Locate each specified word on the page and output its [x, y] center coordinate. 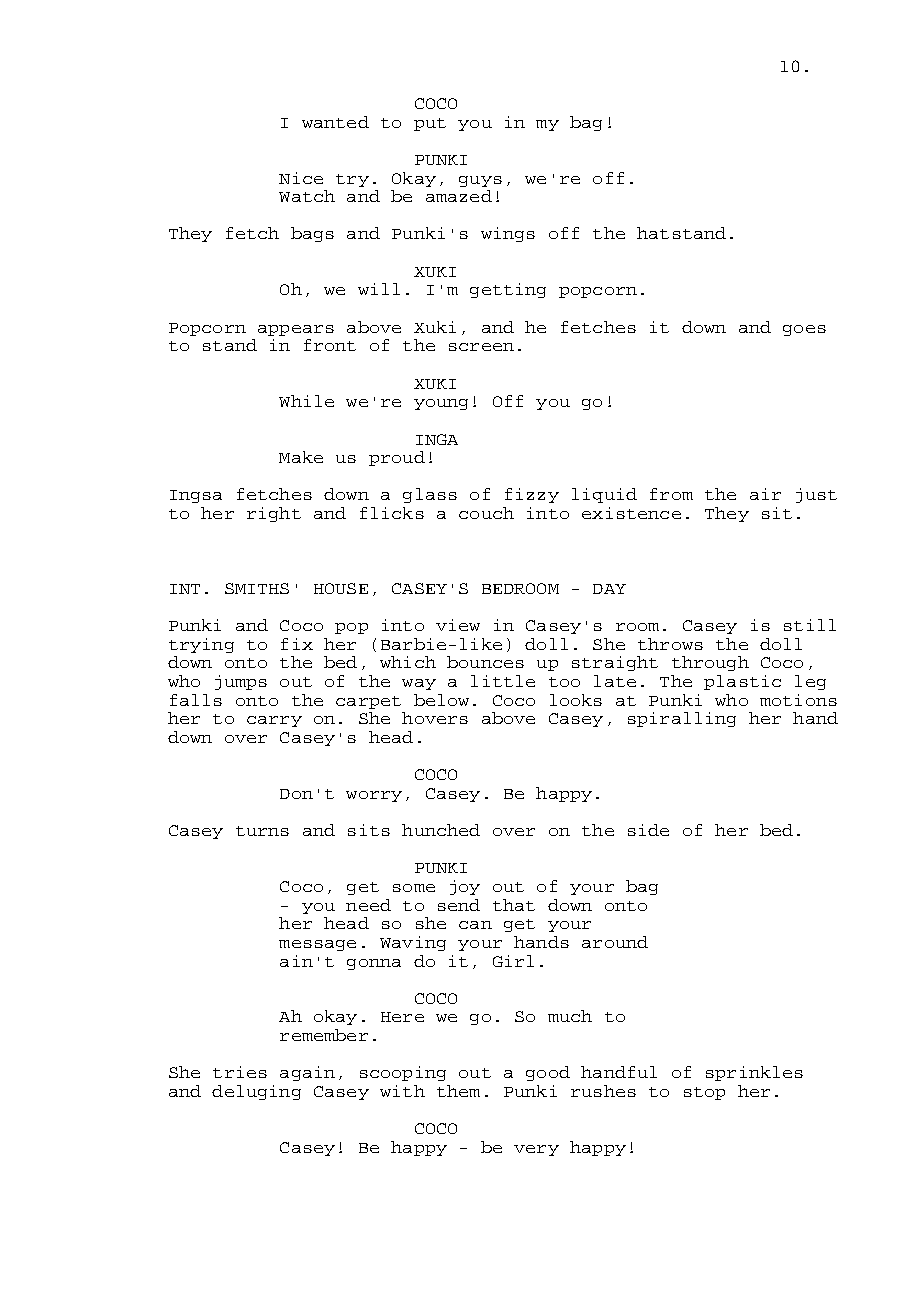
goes [804, 330]
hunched [441, 830]
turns [262, 831]
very [536, 1150]
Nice [301, 178]
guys [480, 181]
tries [240, 1072]
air [765, 494]
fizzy [532, 495]
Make [301, 457]
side [648, 830]
